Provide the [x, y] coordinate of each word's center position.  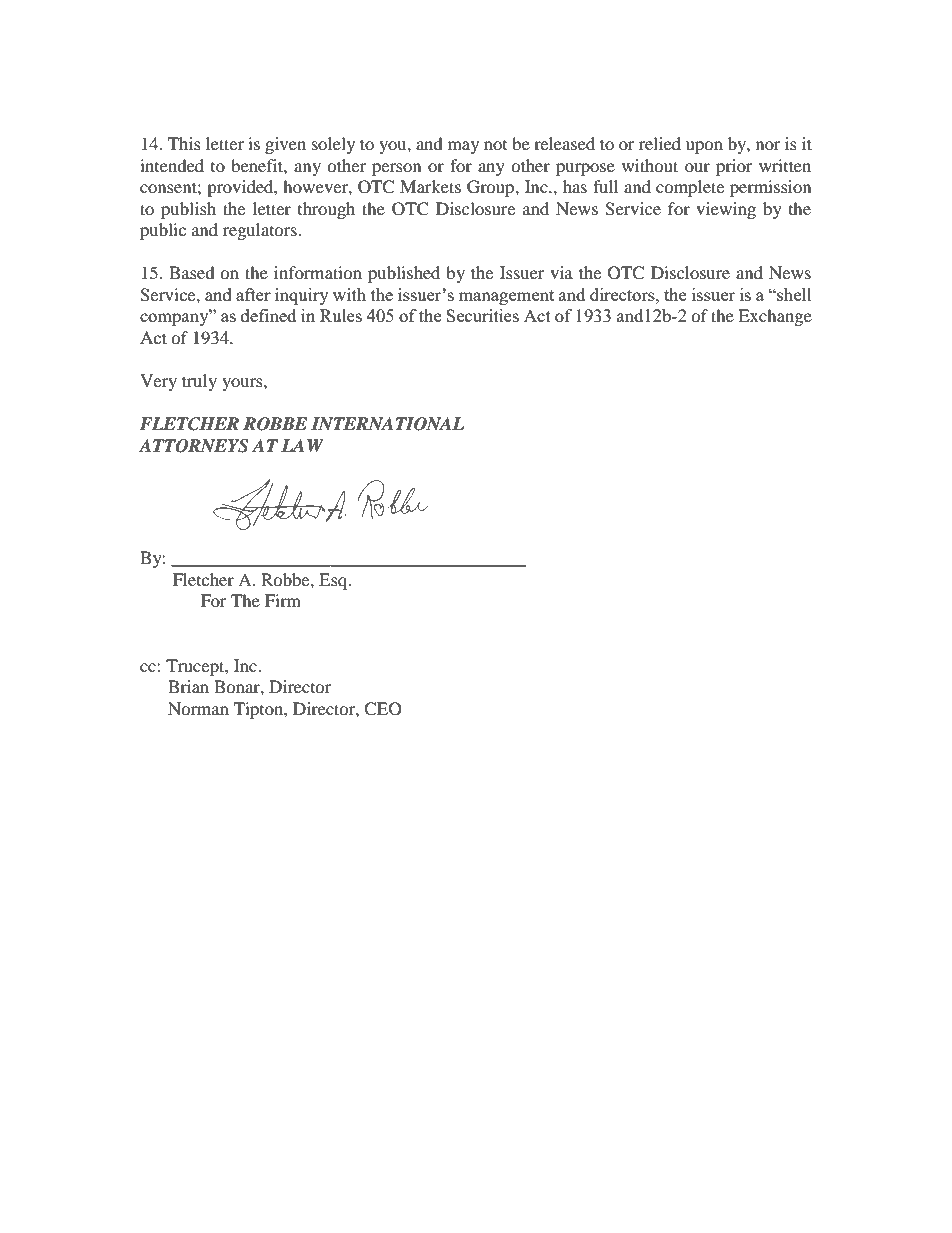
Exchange [775, 317]
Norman [198, 708]
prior [734, 167]
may [463, 147]
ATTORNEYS [193, 446]
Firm [283, 600]
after [253, 294]
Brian [188, 686]
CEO [383, 709]
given [285, 145]
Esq [334, 581]
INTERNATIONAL [387, 424]
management [506, 297]
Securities [482, 315]
